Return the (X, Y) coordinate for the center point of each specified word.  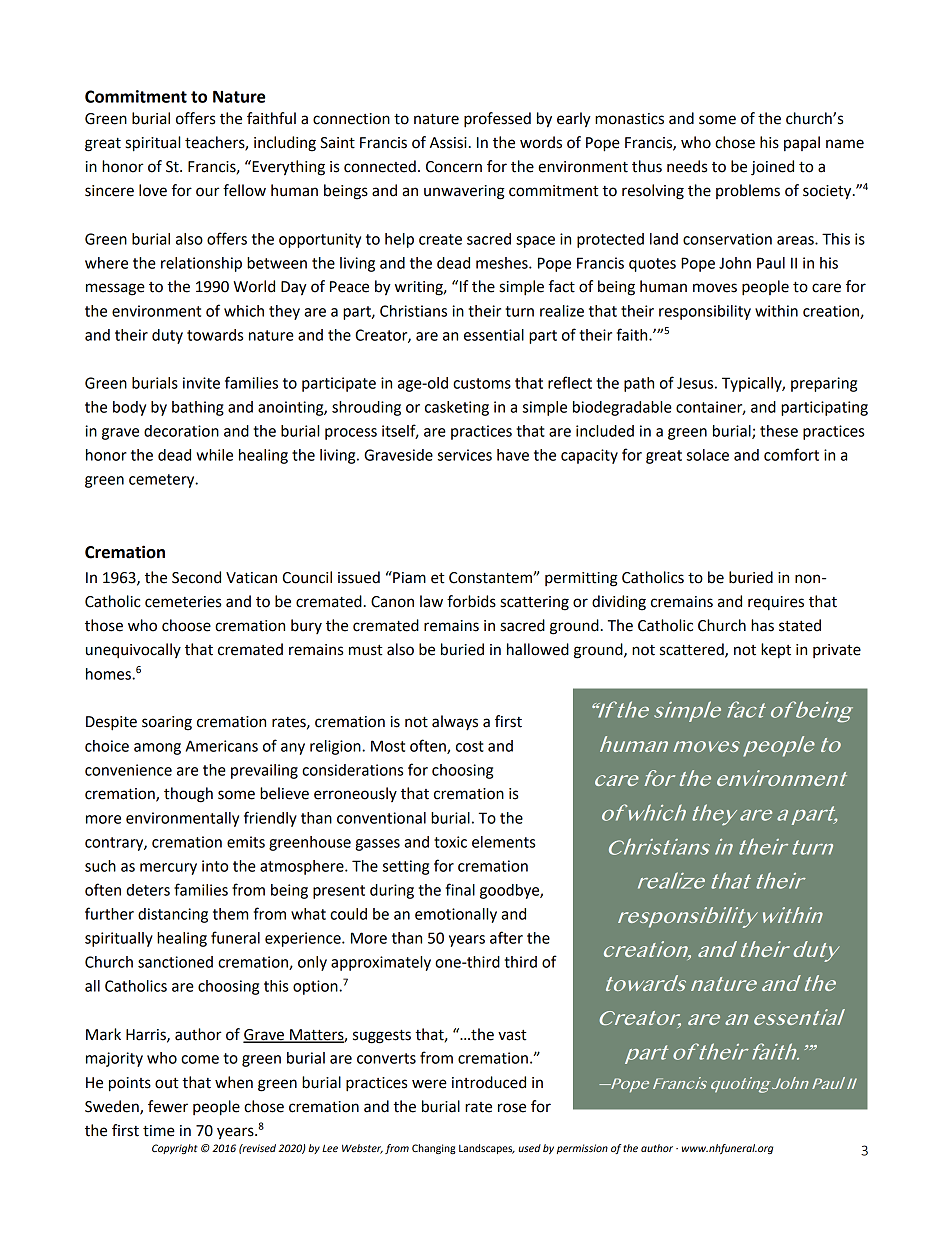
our (208, 192)
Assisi (448, 143)
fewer (168, 1106)
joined (772, 168)
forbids (471, 601)
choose (186, 625)
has (762, 625)
